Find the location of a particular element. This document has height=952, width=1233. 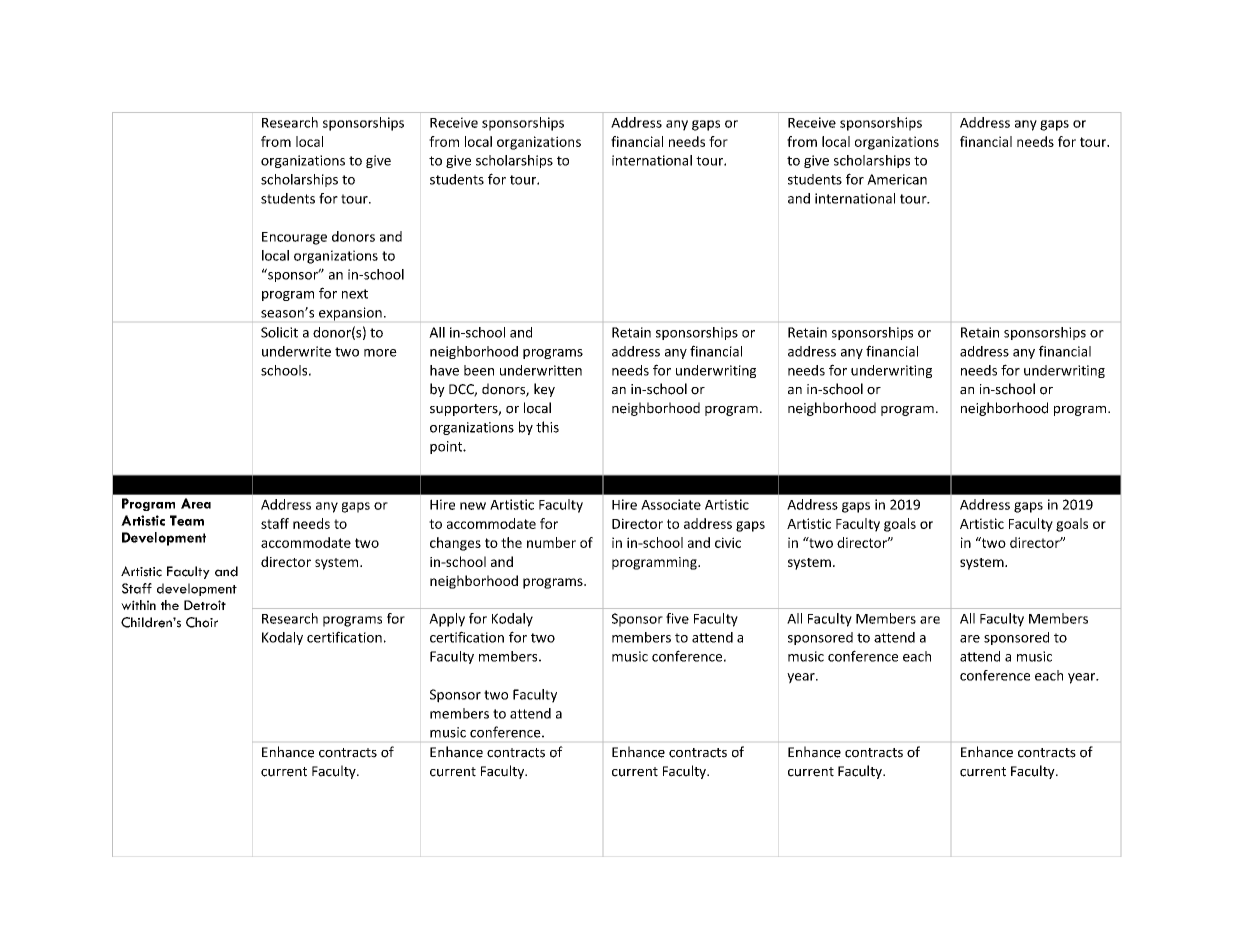

key is located at coordinates (544, 390).
